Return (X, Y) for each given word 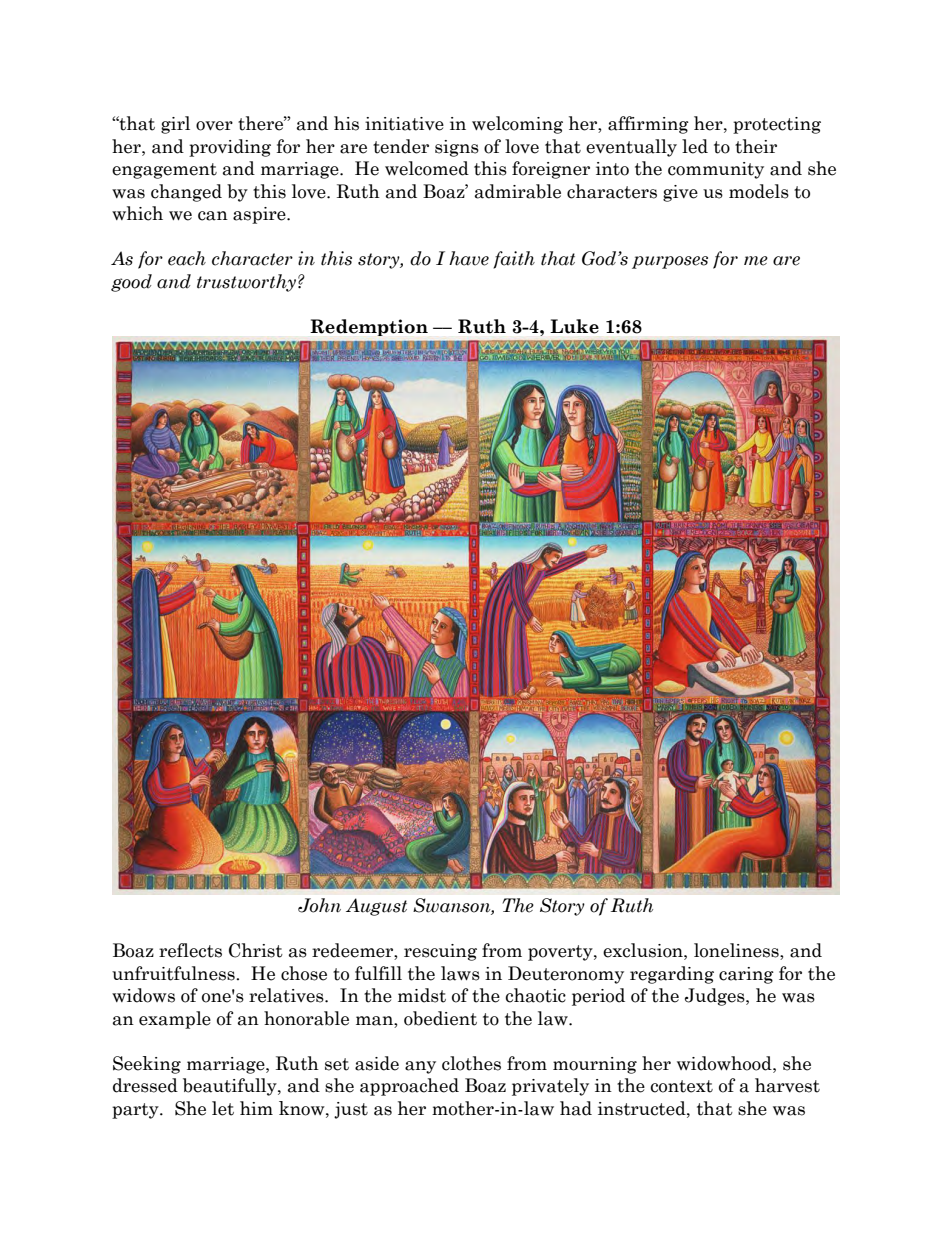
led (695, 146)
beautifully (231, 1087)
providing (230, 148)
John (319, 905)
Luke (574, 326)
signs (457, 148)
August (376, 907)
